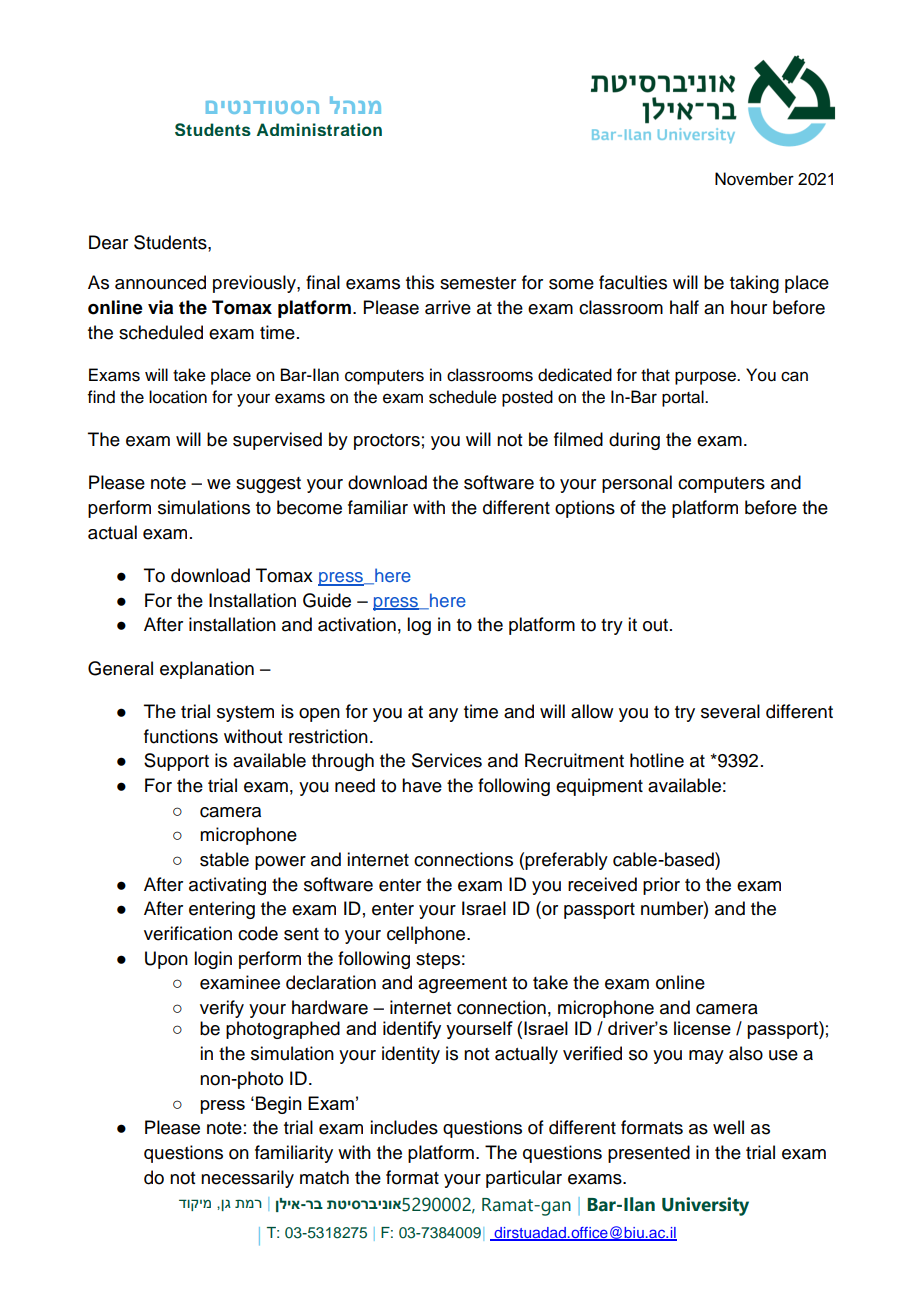  I want to click on November, so click(754, 179).
